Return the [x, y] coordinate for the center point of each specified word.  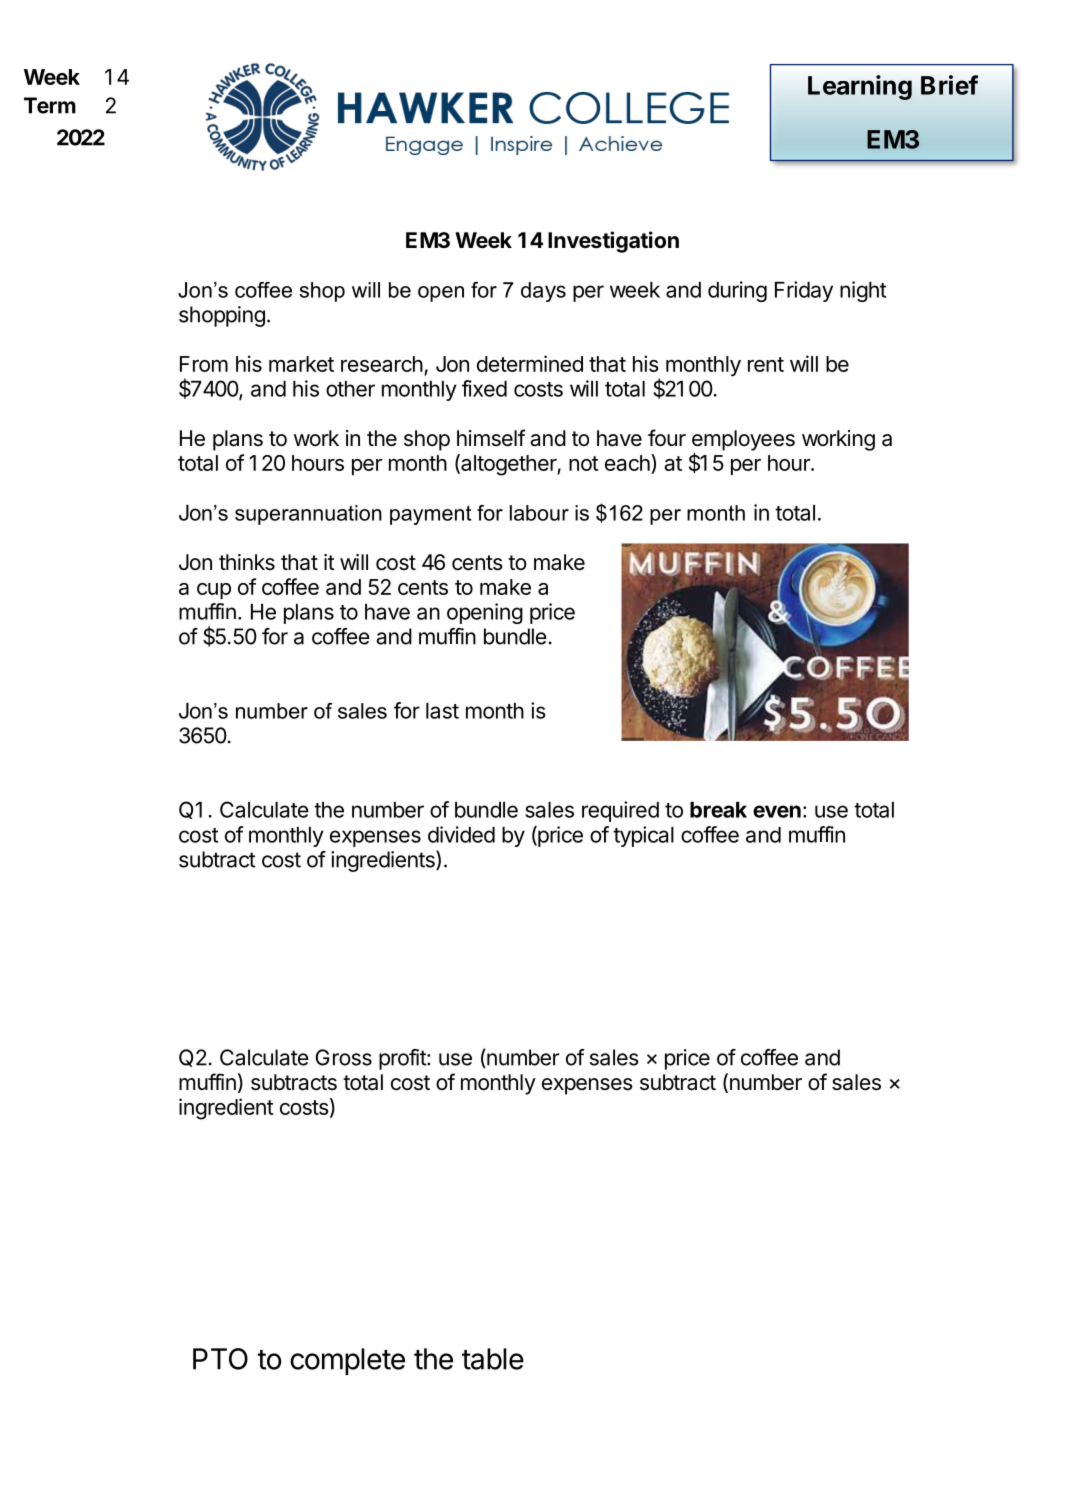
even [777, 811]
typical [643, 836]
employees [743, 441]
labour [539, 513]
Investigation [613, 242]
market [301, 364]
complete [347, 1361]
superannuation [308, 515]
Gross [343, 1057]
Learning [860, 87]
